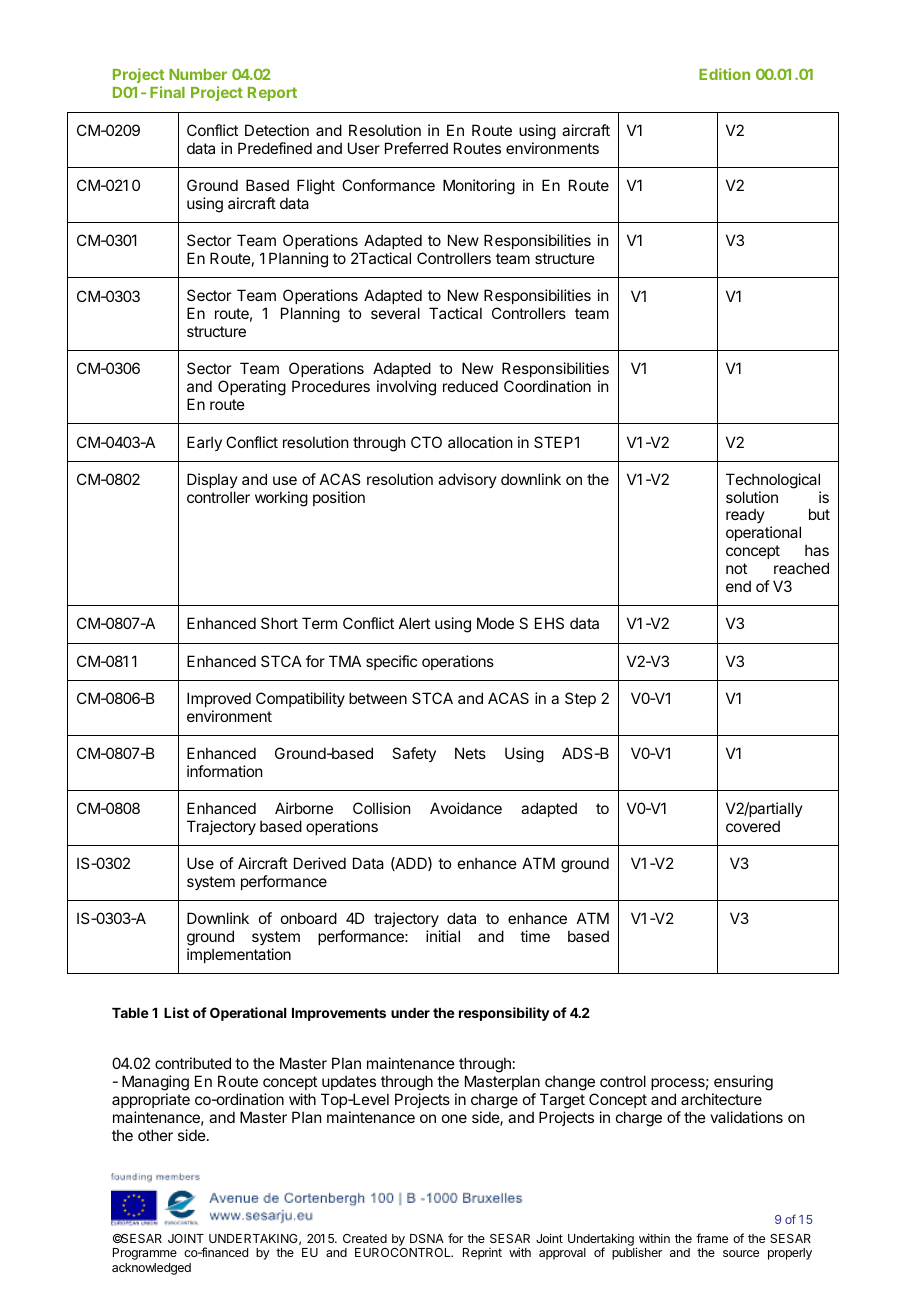  I want to click on information, so click(224, 771).
